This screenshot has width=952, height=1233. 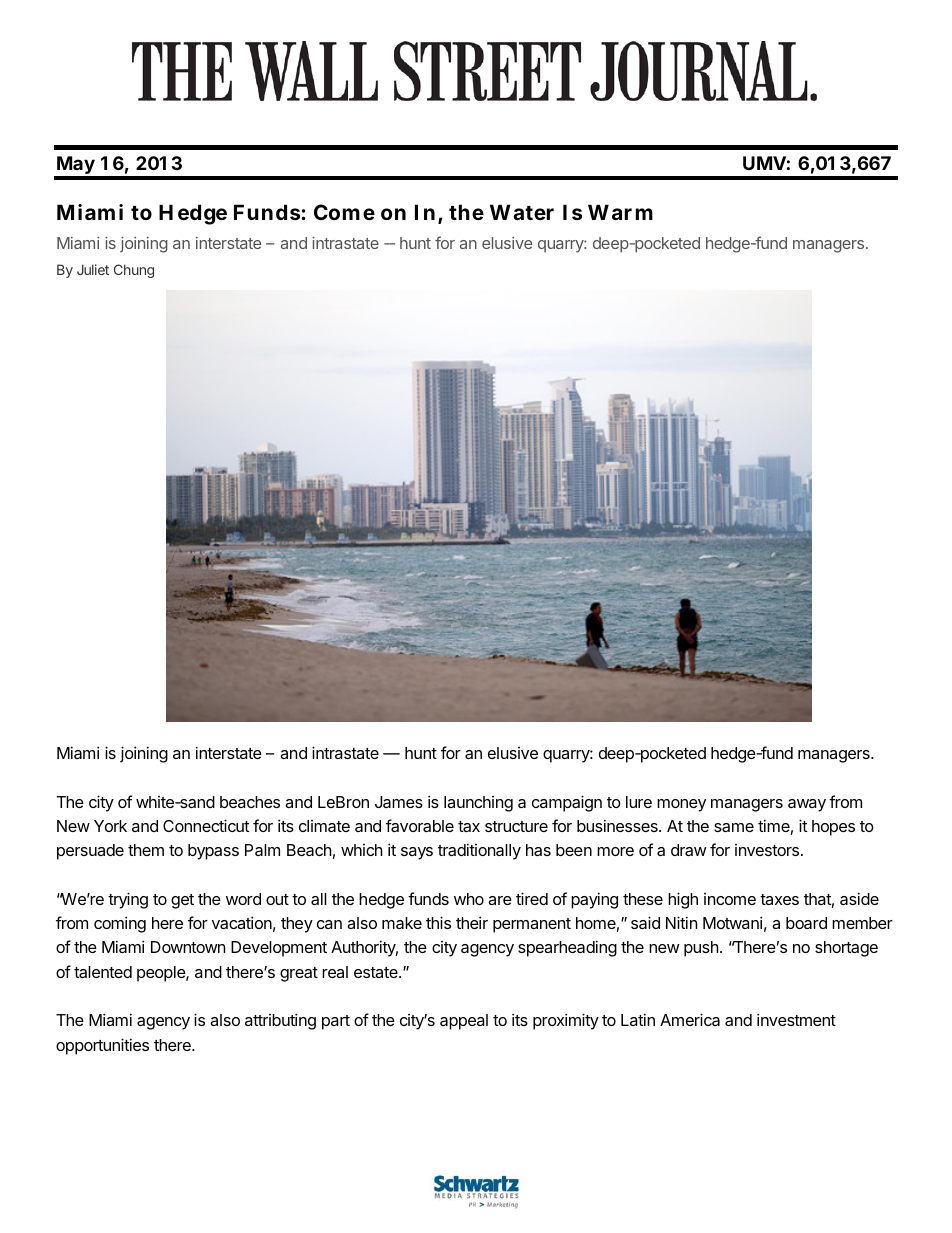 What do you see at coordinates (134, 271) in the screenshot?
I see `Chung` at bounding box center [134, 271].
